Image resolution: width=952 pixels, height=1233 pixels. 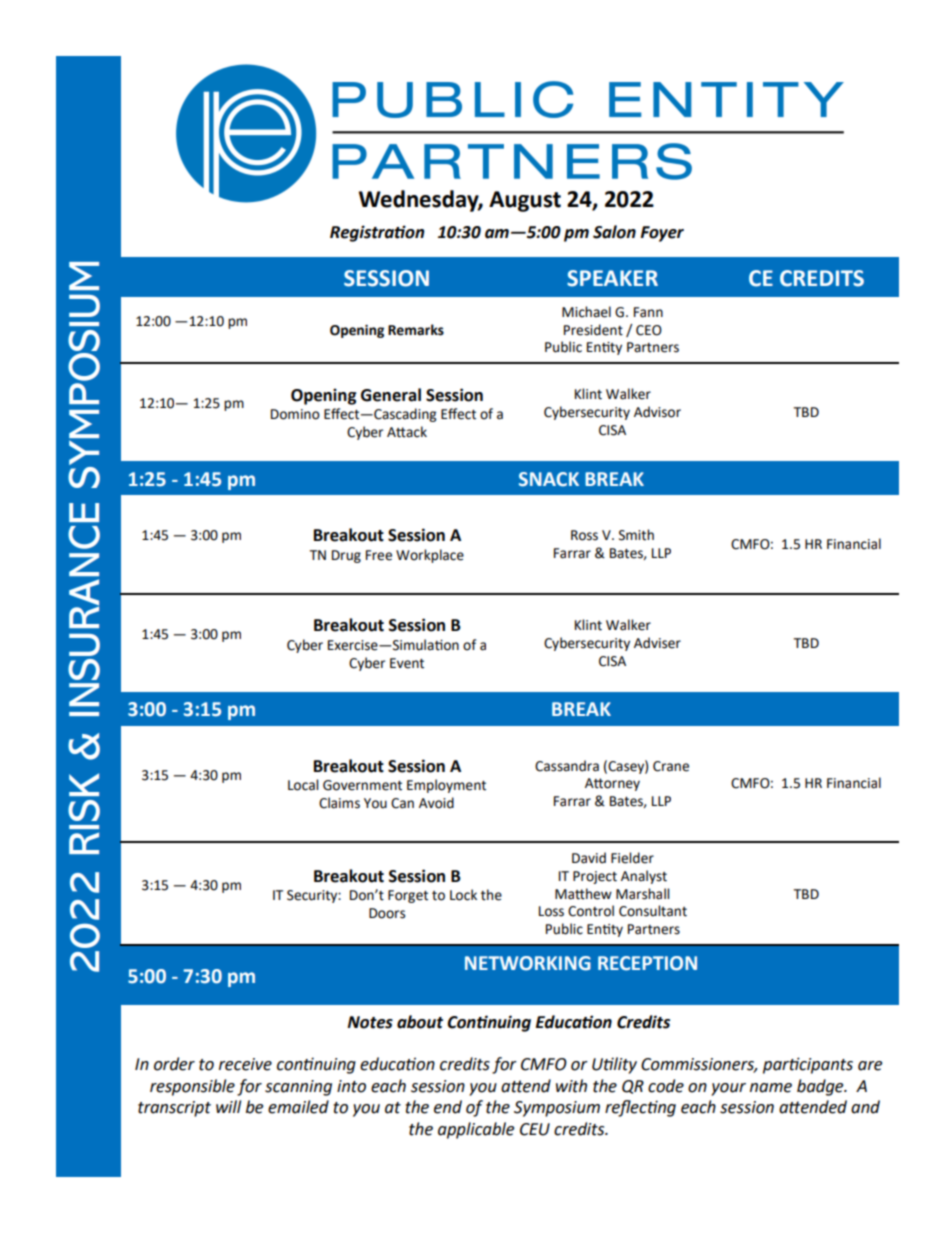 What do you see at coordinates (653, 911) in the image?
I see `Consultant` at bounding box center [653, 911].
